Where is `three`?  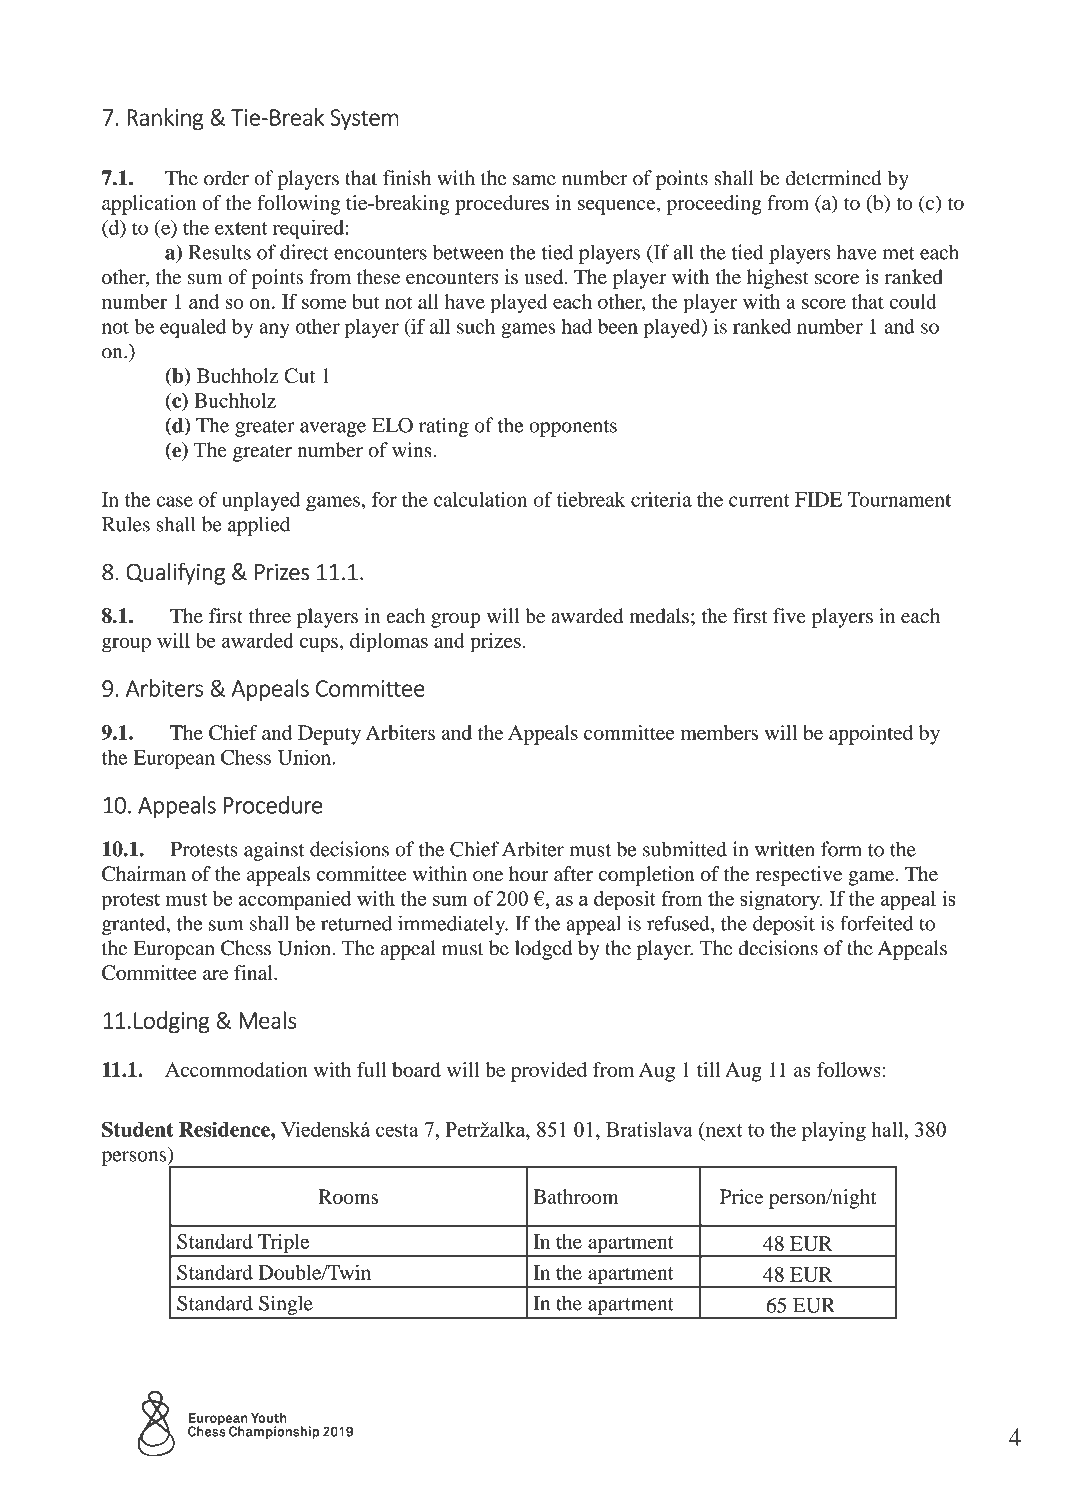 three is located at coordinates (270, 616).
